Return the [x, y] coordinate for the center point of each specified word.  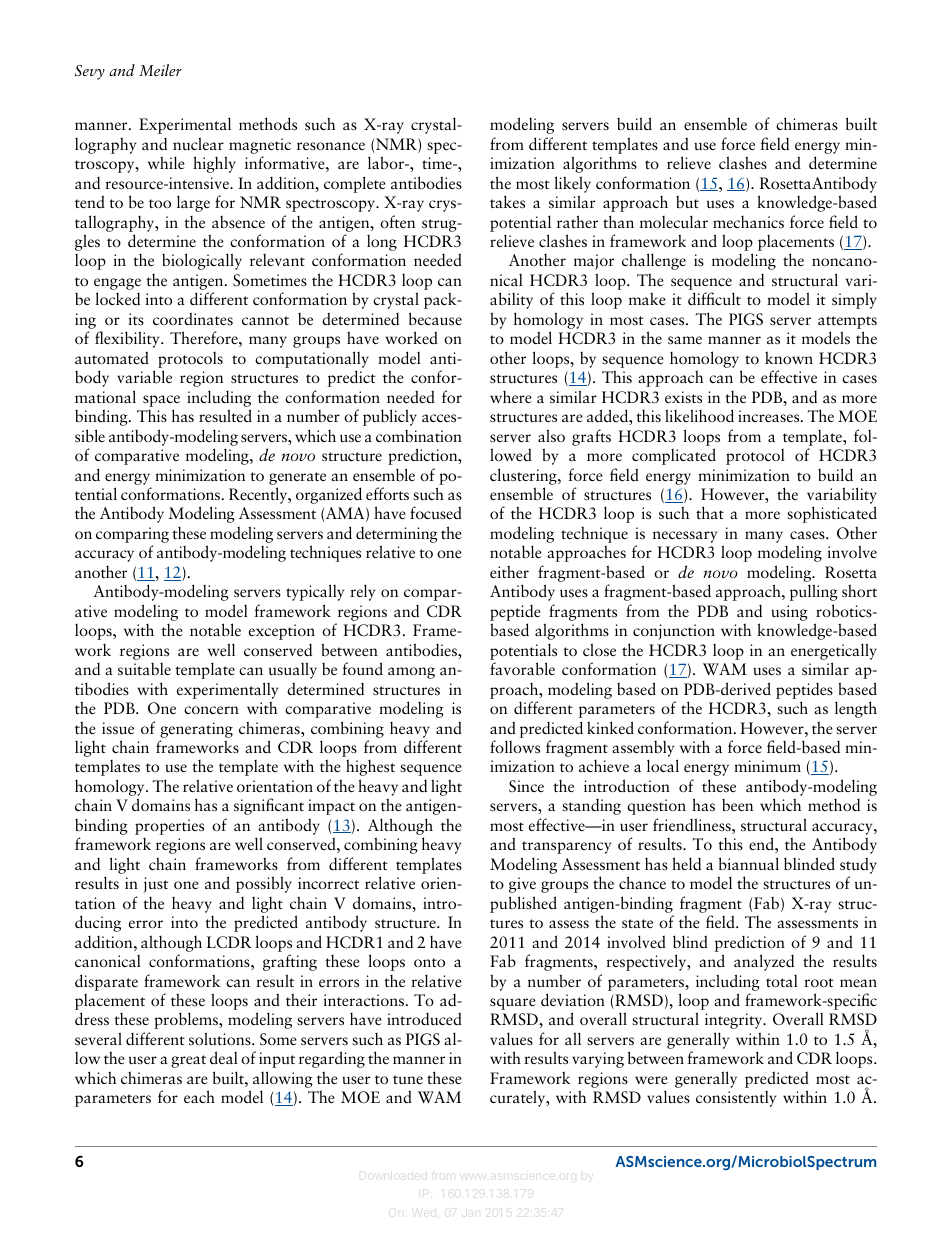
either [509, 571]
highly [214, 164]
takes [507, 202]
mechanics [748, 222]
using [789, 613]
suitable [144, 669]
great [188, 1061]
